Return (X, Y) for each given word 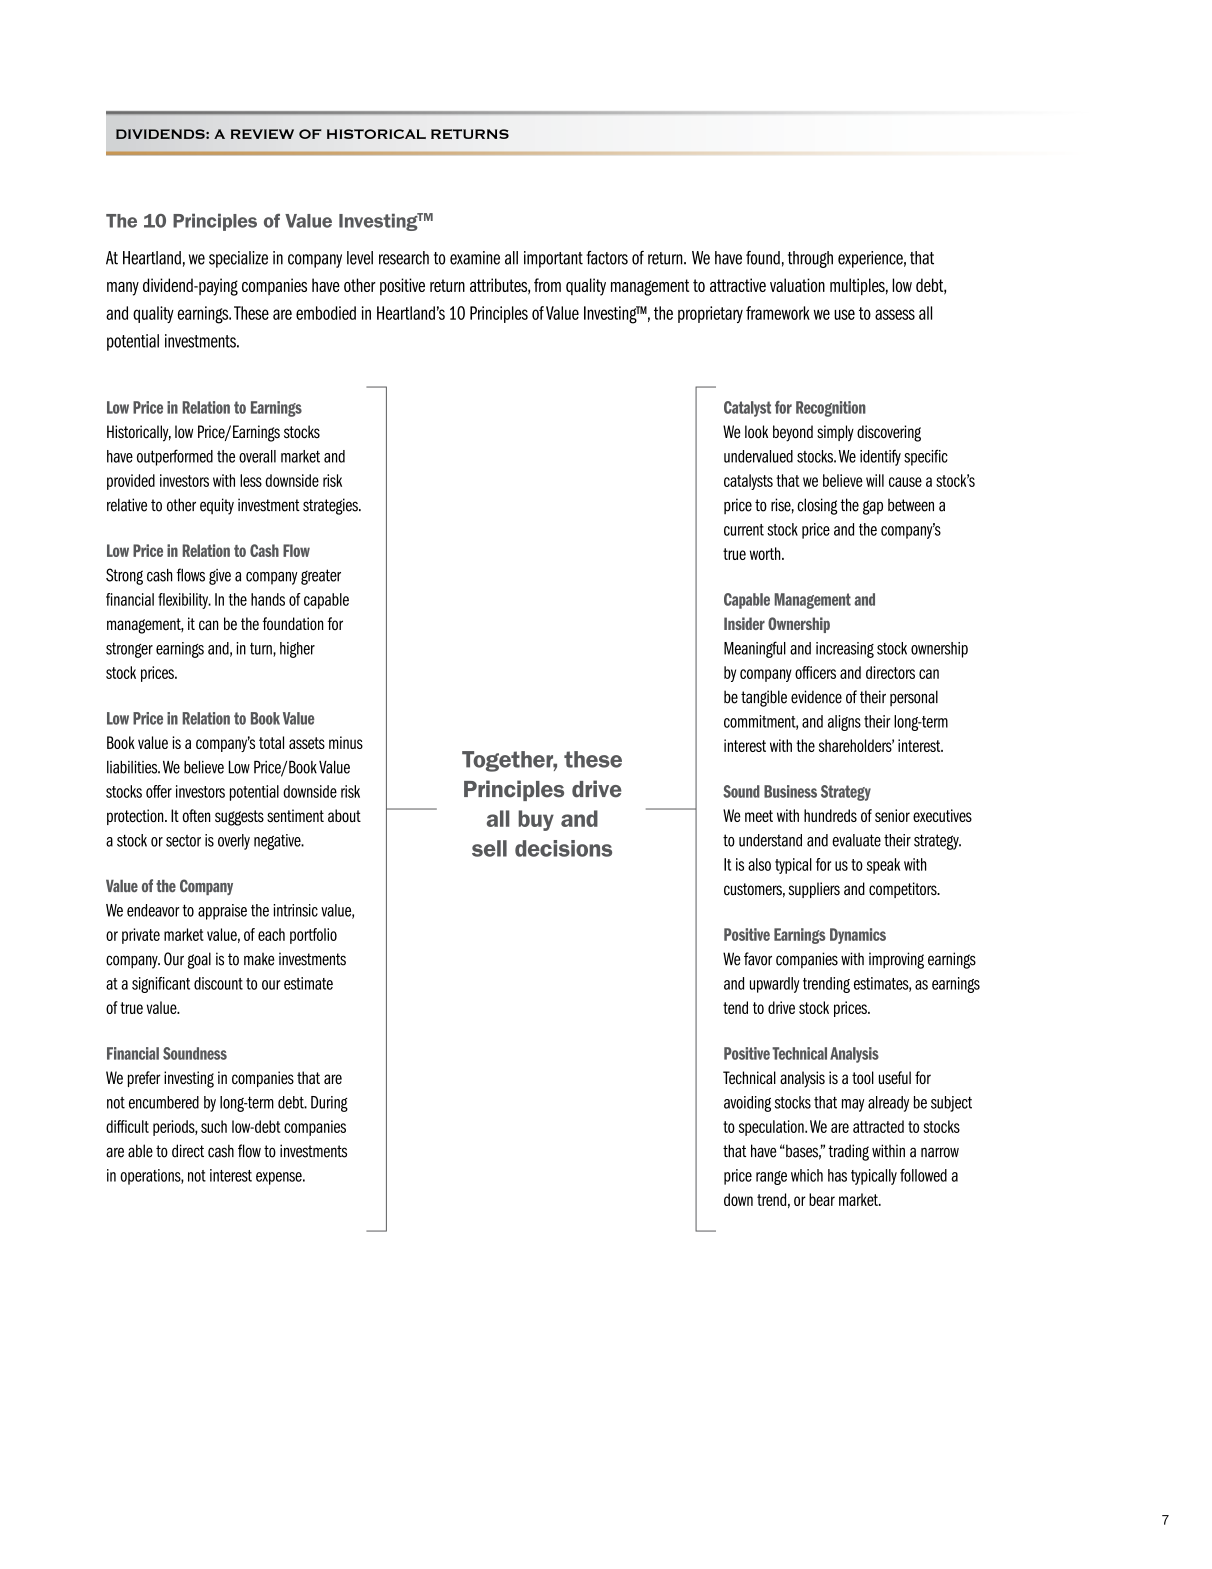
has (837, 1175)
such (214, 1126)
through (810, 259)
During (329, 1104)
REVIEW (262, 134)
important (553, 259)
